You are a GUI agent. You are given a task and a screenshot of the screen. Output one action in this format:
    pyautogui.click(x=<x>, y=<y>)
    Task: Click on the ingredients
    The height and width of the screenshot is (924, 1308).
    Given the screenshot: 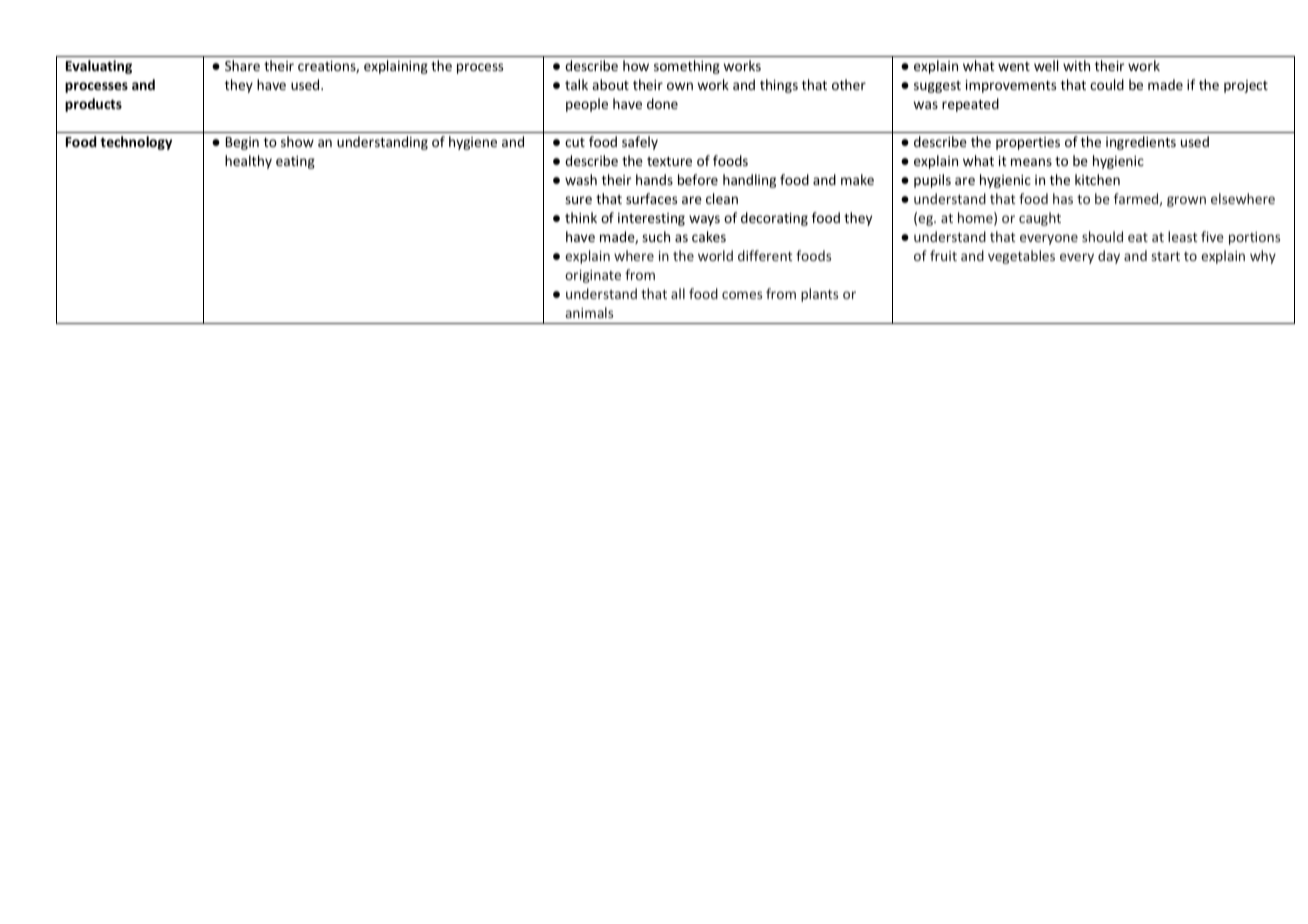 What is the action you would take?
    pyautogui.click(x=1141, y=143)
